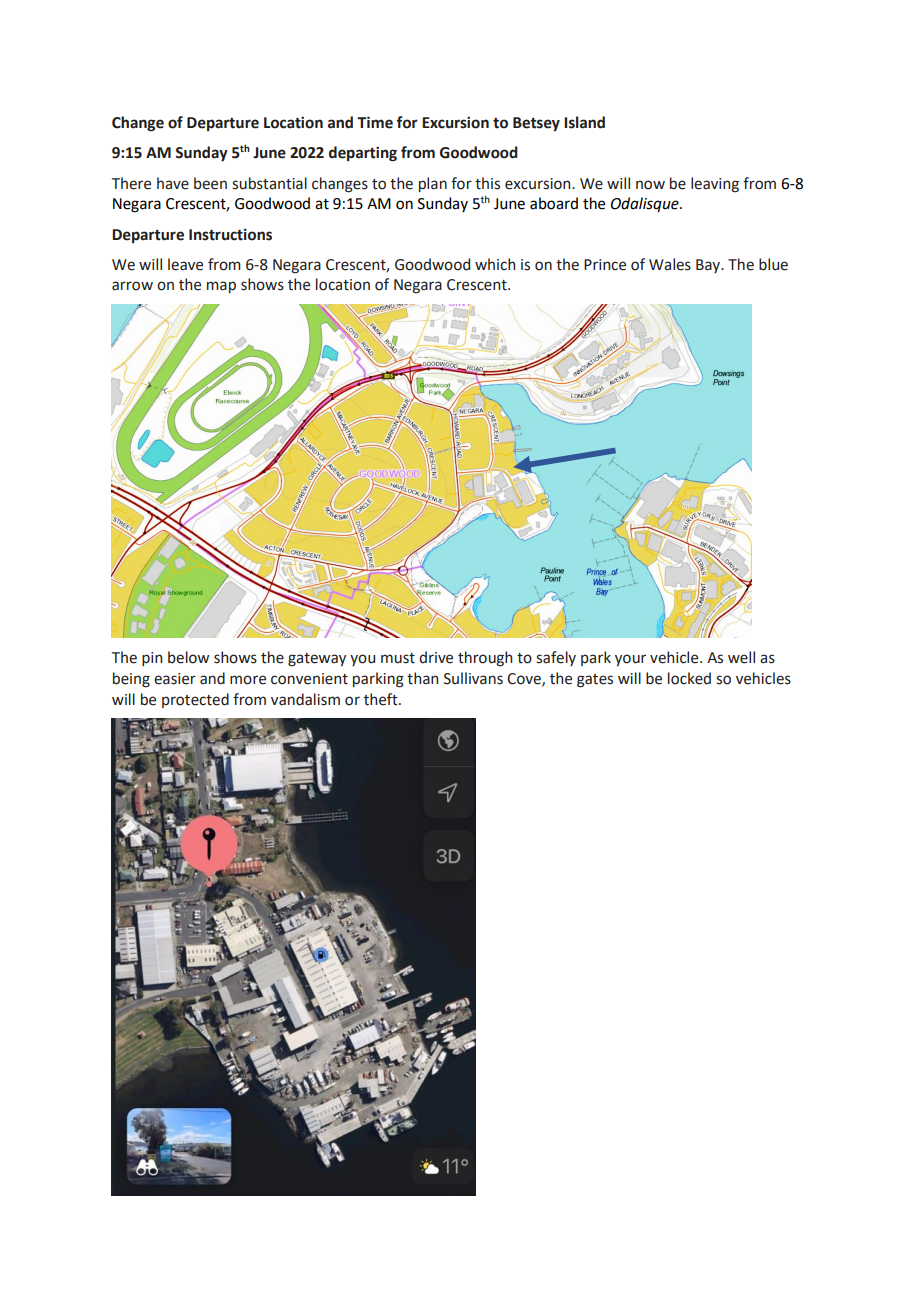 The height and width of the document is (1308, 924). Describe the element at coordinates (709, 266) in the document. I see `Bay` at that location.
